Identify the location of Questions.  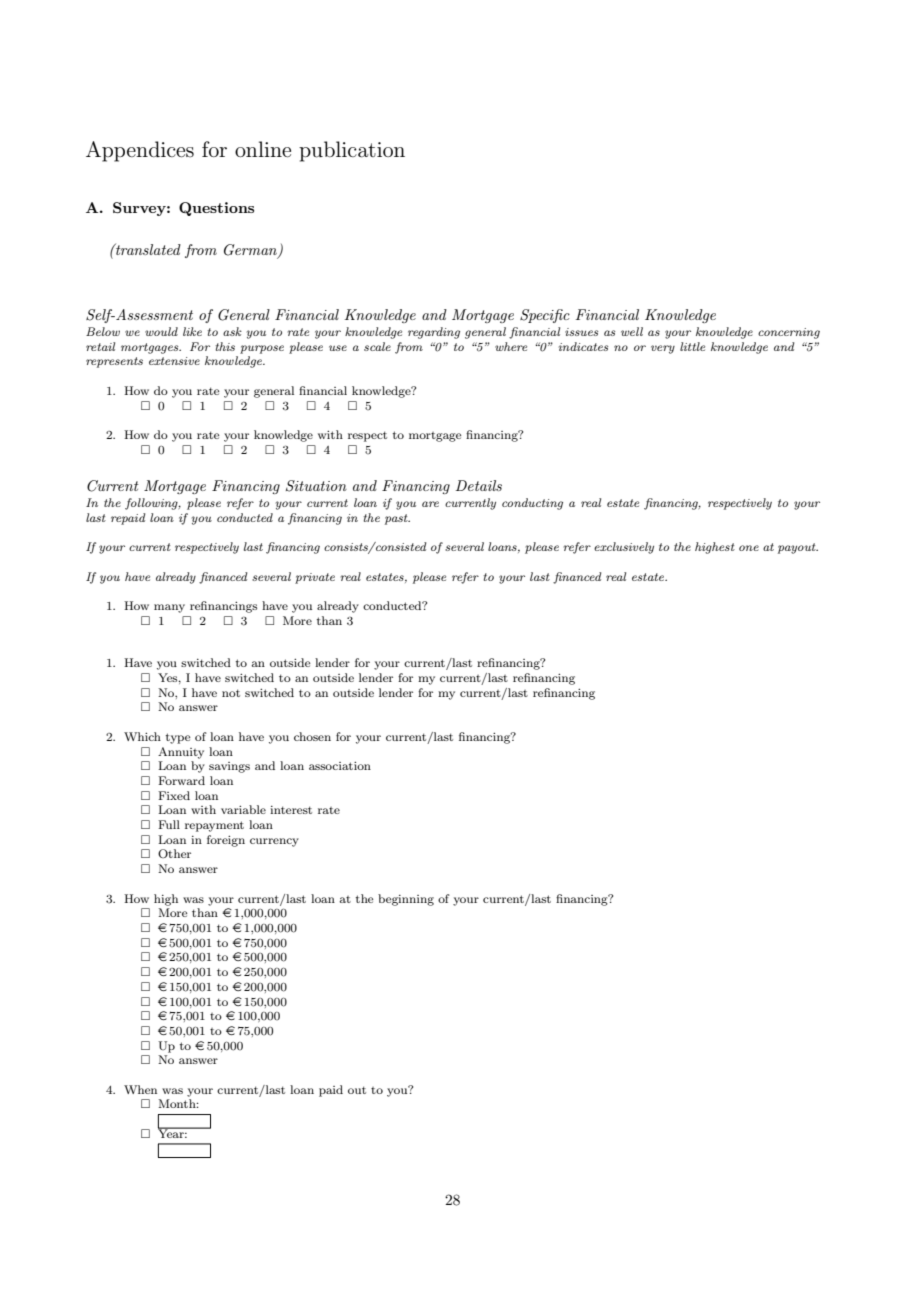
(216, 209).
